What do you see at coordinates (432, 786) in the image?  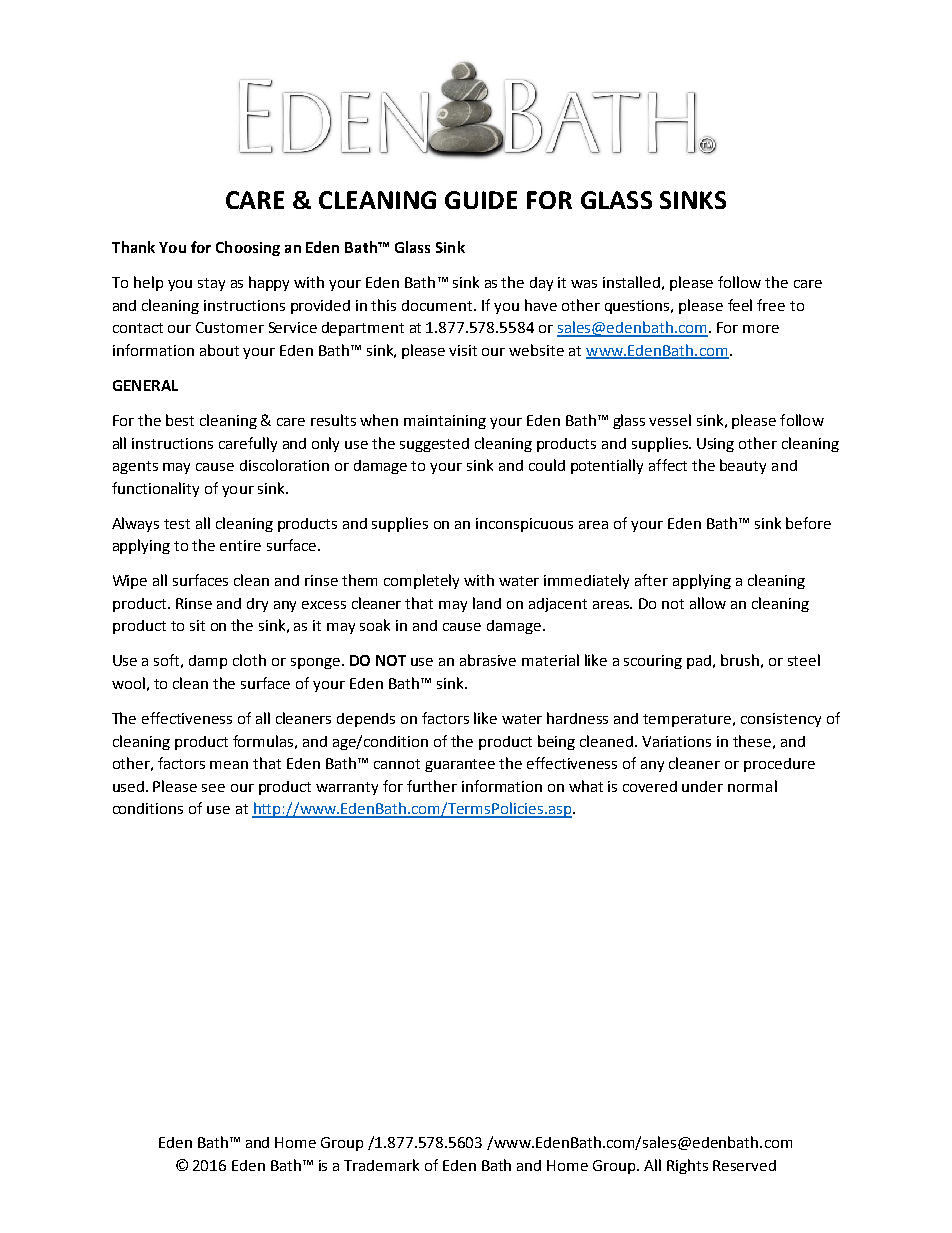 I see `further` at bounding box center [432, 786].
